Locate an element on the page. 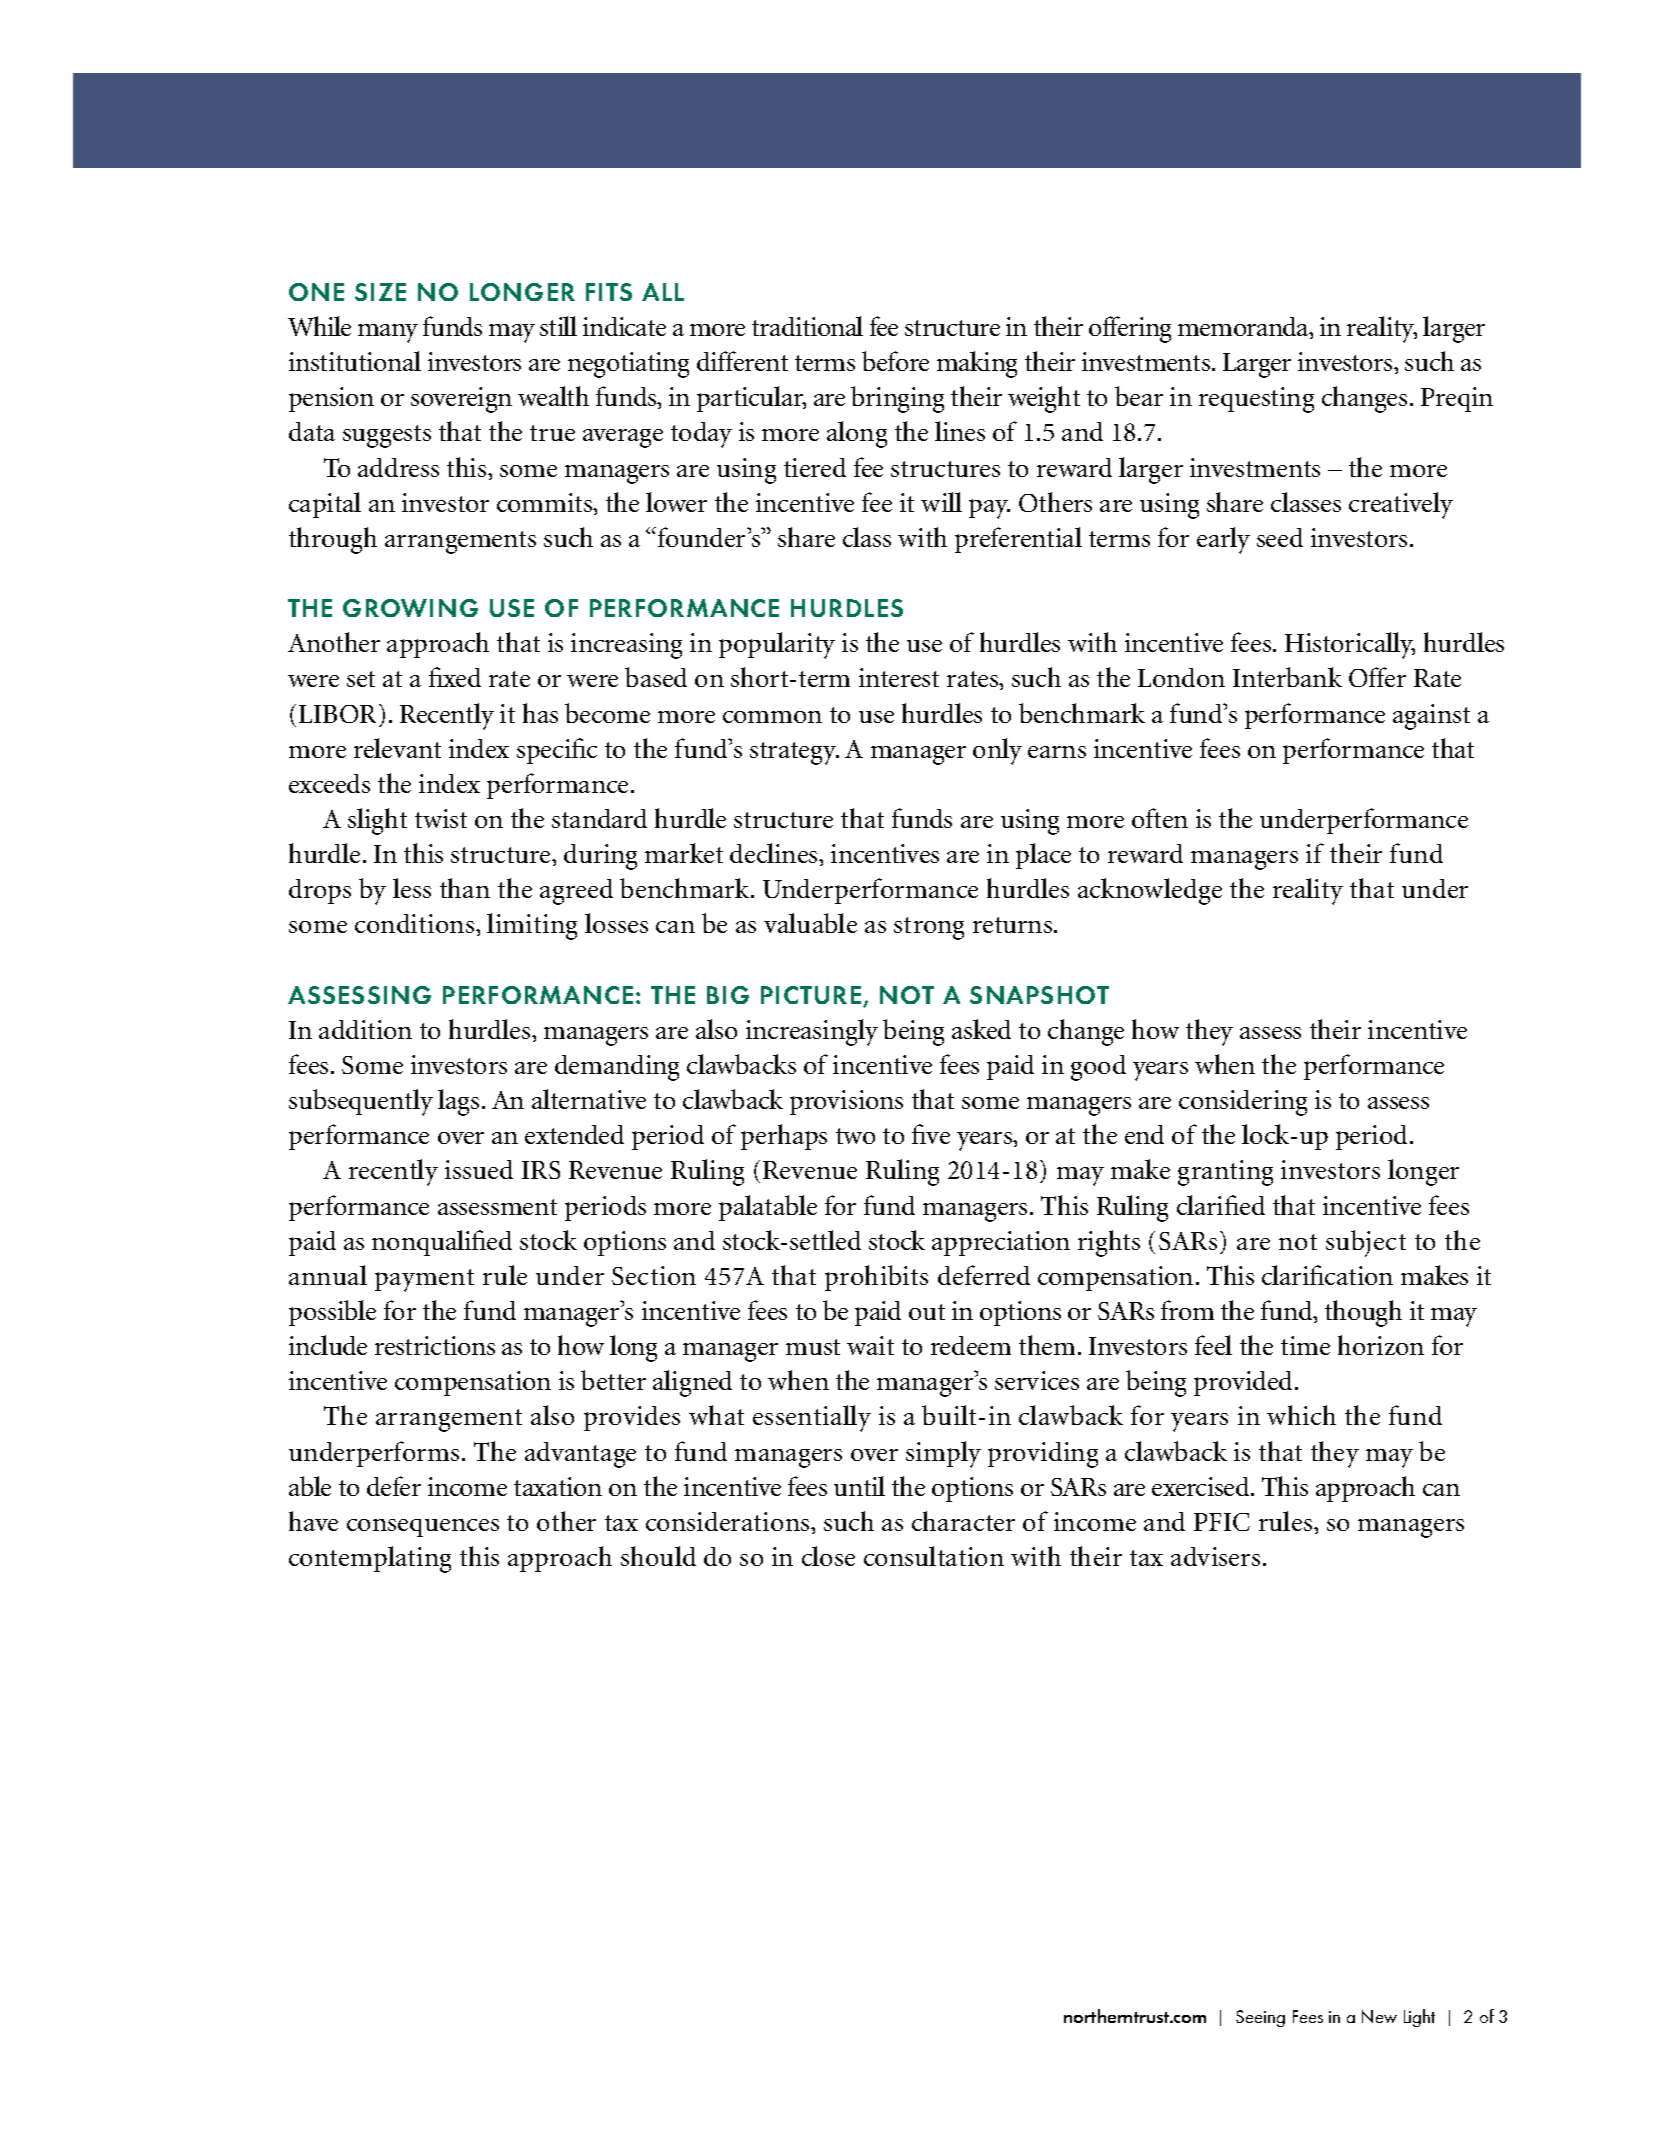 Image resolution: width=1654 pixels, height=2141 pixels. many is located at coordinates (388, 333).
